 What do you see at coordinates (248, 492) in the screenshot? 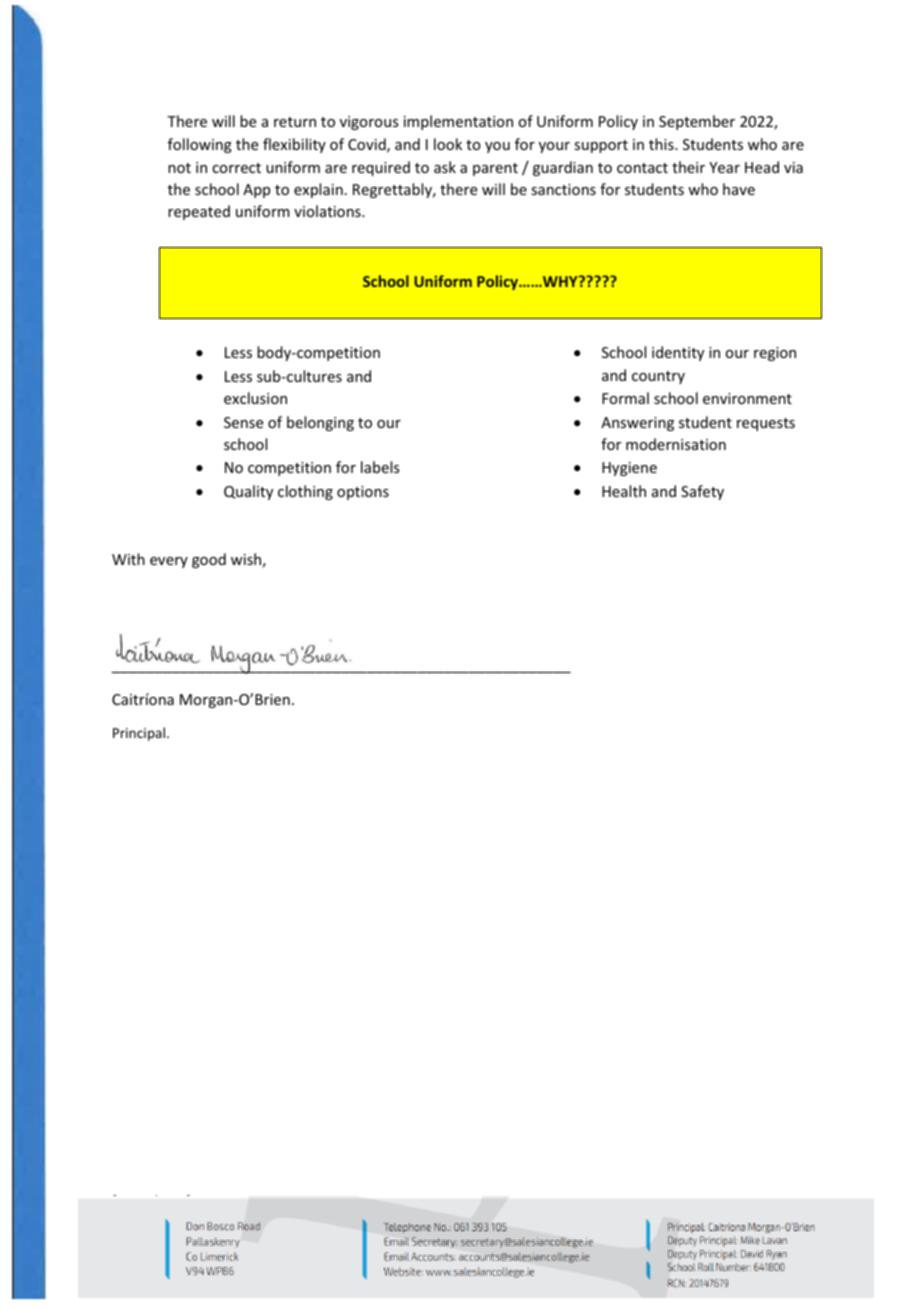
I see `Quality` at bounding box center [248, 492].
